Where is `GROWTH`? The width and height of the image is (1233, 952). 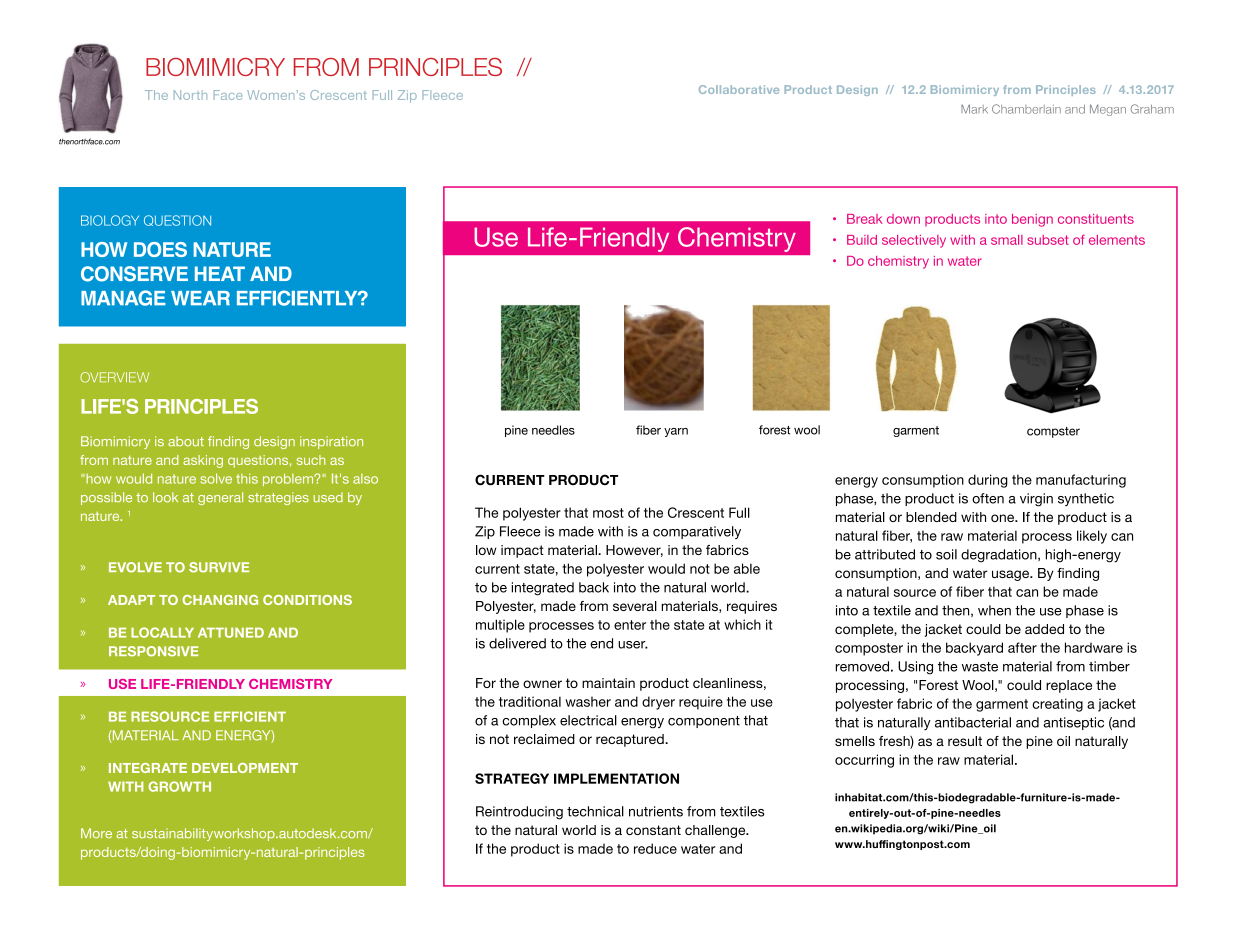
GROWTH is located at coordinates (179, 786).
